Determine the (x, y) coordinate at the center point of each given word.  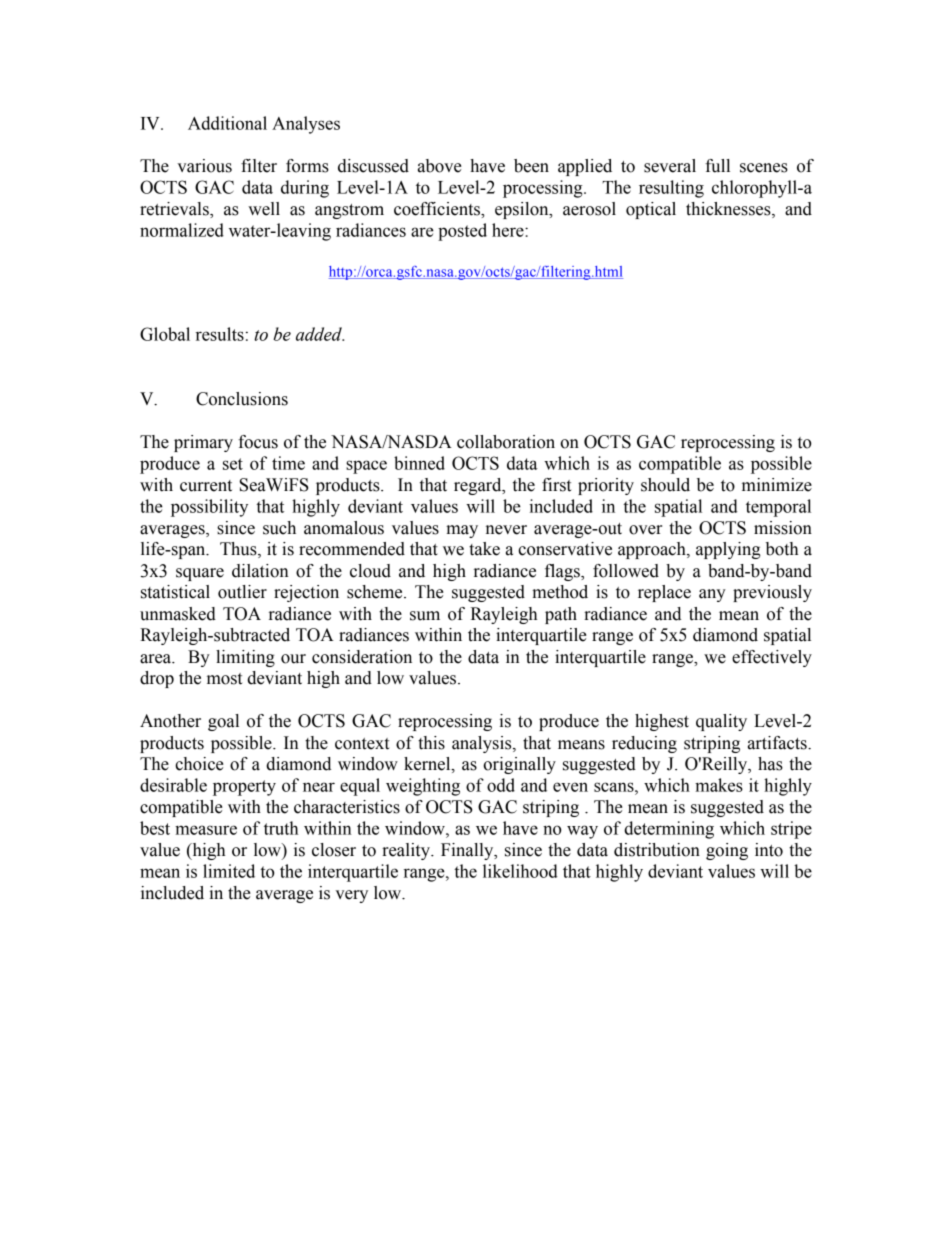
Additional (227, 123)
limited (229, 871)
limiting (245, 658)
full (717, 166)
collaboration (506, 442)
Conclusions (242, 399)
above (440, 166)
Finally (468, 851)
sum (425, 616)
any (712, 595)
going (727, 851)
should (665, 485)
